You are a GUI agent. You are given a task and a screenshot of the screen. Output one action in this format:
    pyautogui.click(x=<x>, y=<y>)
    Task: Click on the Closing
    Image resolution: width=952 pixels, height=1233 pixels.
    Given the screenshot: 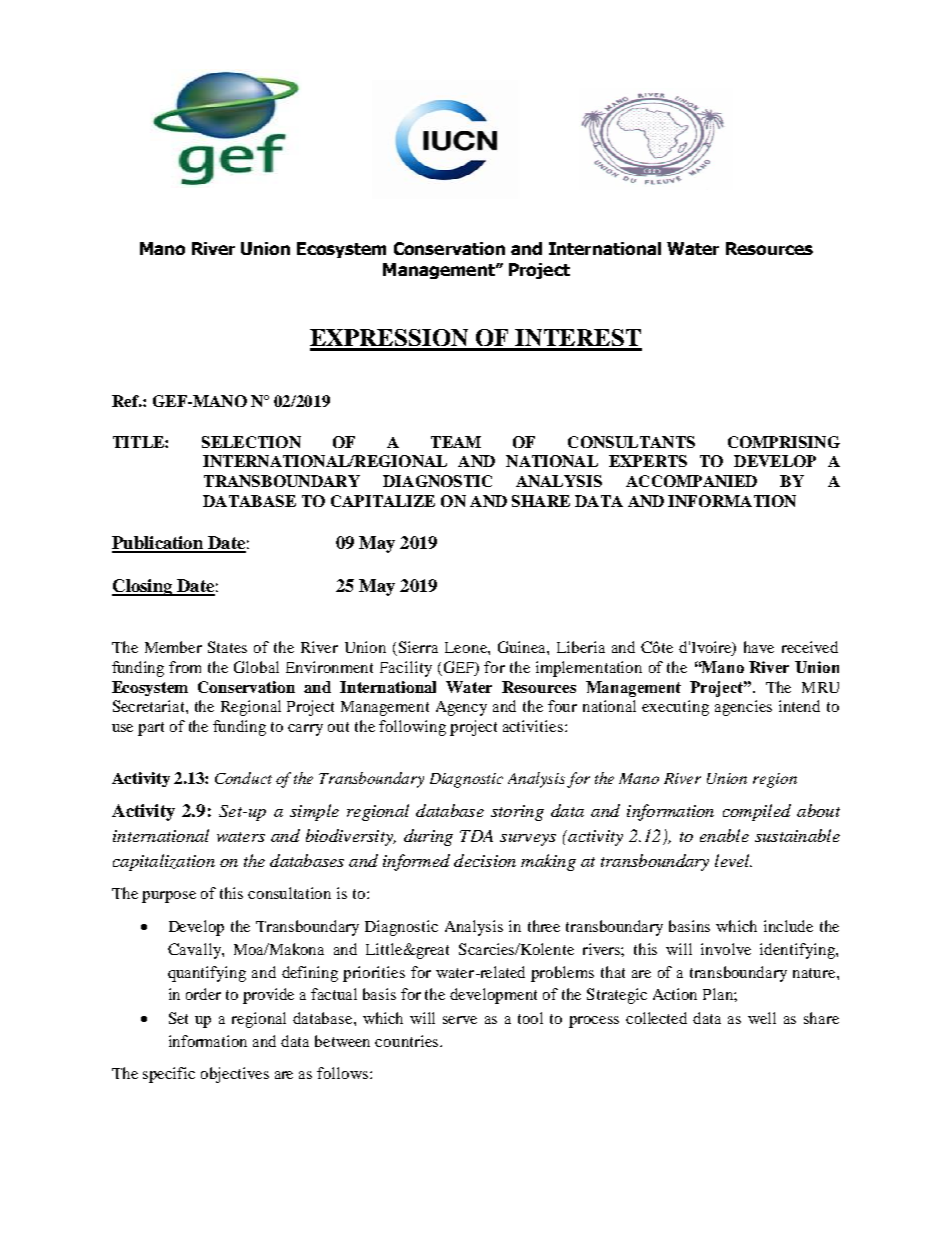 What is the action you would take?
    pyautogui.click(x=143, y=587)
